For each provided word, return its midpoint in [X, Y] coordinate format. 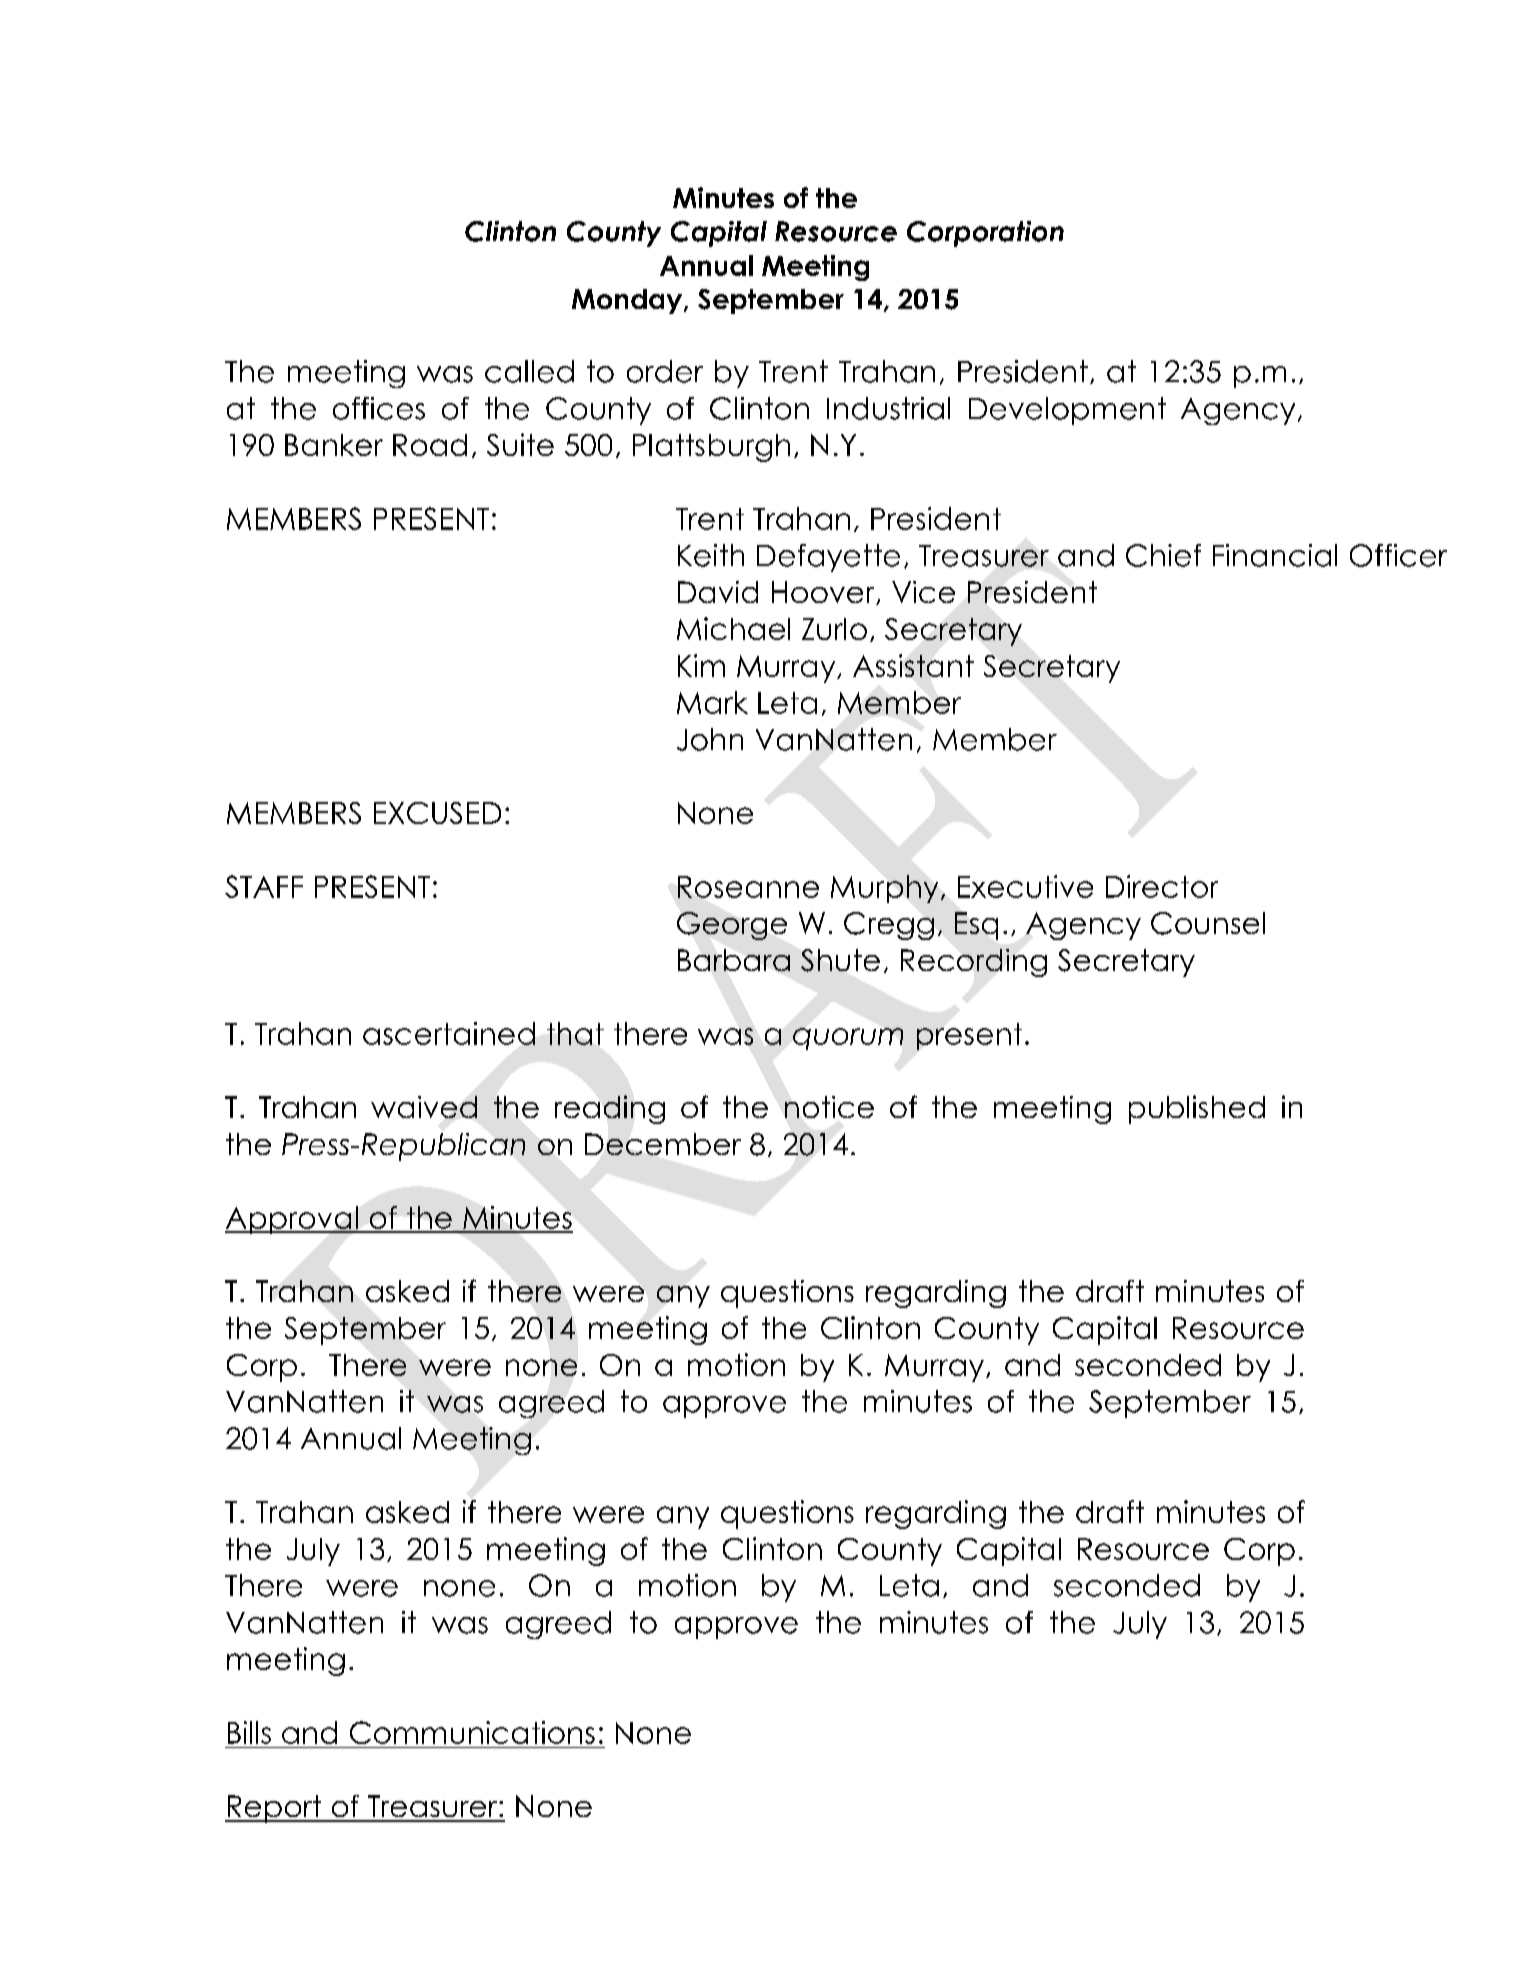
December [663, 1144]
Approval [292, 1220]
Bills [249, 1732]
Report [274, 1809]
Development [1067, 411]
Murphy [884, 889]
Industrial [888, 408]
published [1197, 1109]
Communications [472, 1732]
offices [379, 408]
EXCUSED [437, 813]
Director [1162, 886]
